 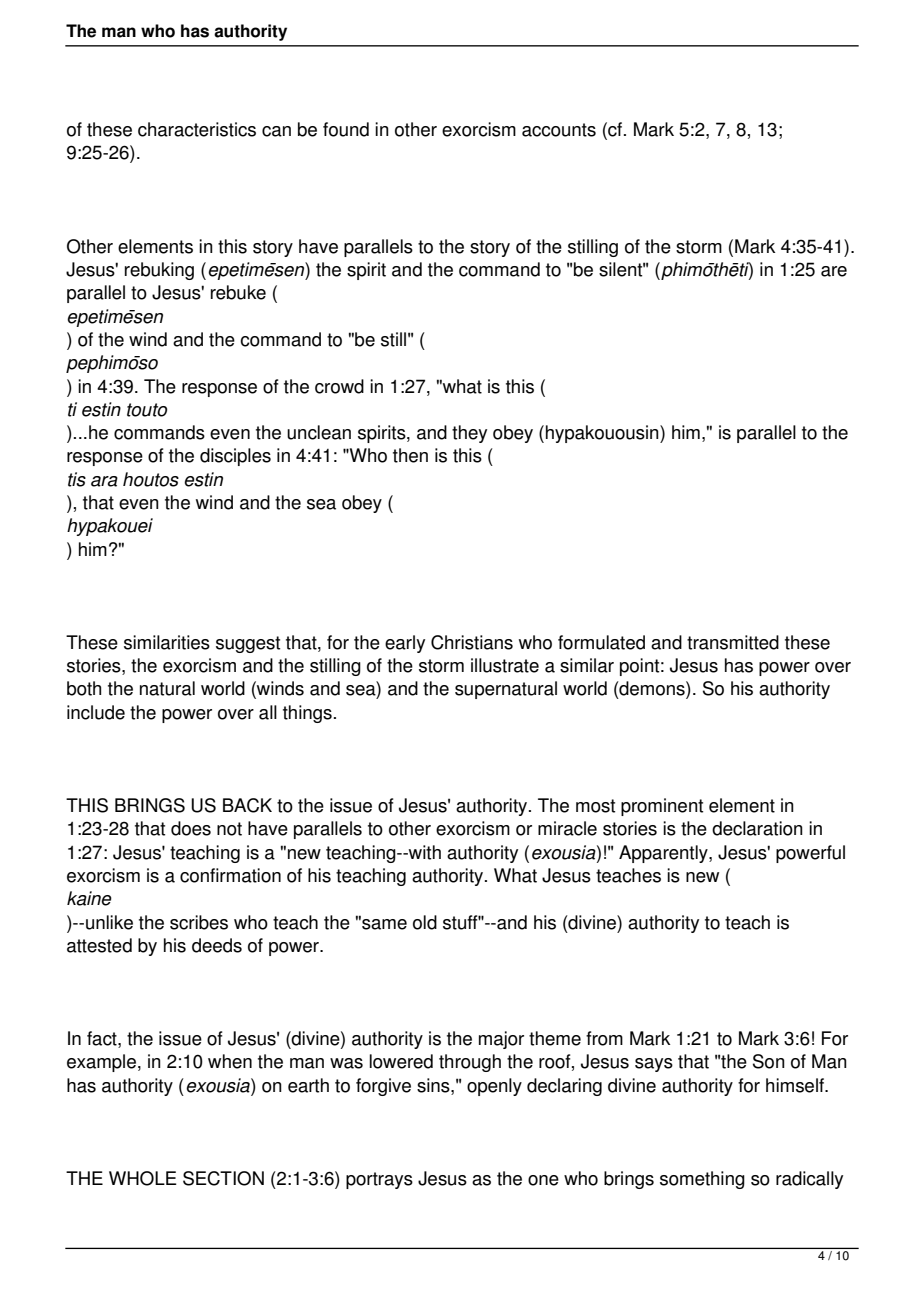 What do you see at coordinates (248, 644) in the screenshot?
I see `suggest` at bounding box center [248, 644].
